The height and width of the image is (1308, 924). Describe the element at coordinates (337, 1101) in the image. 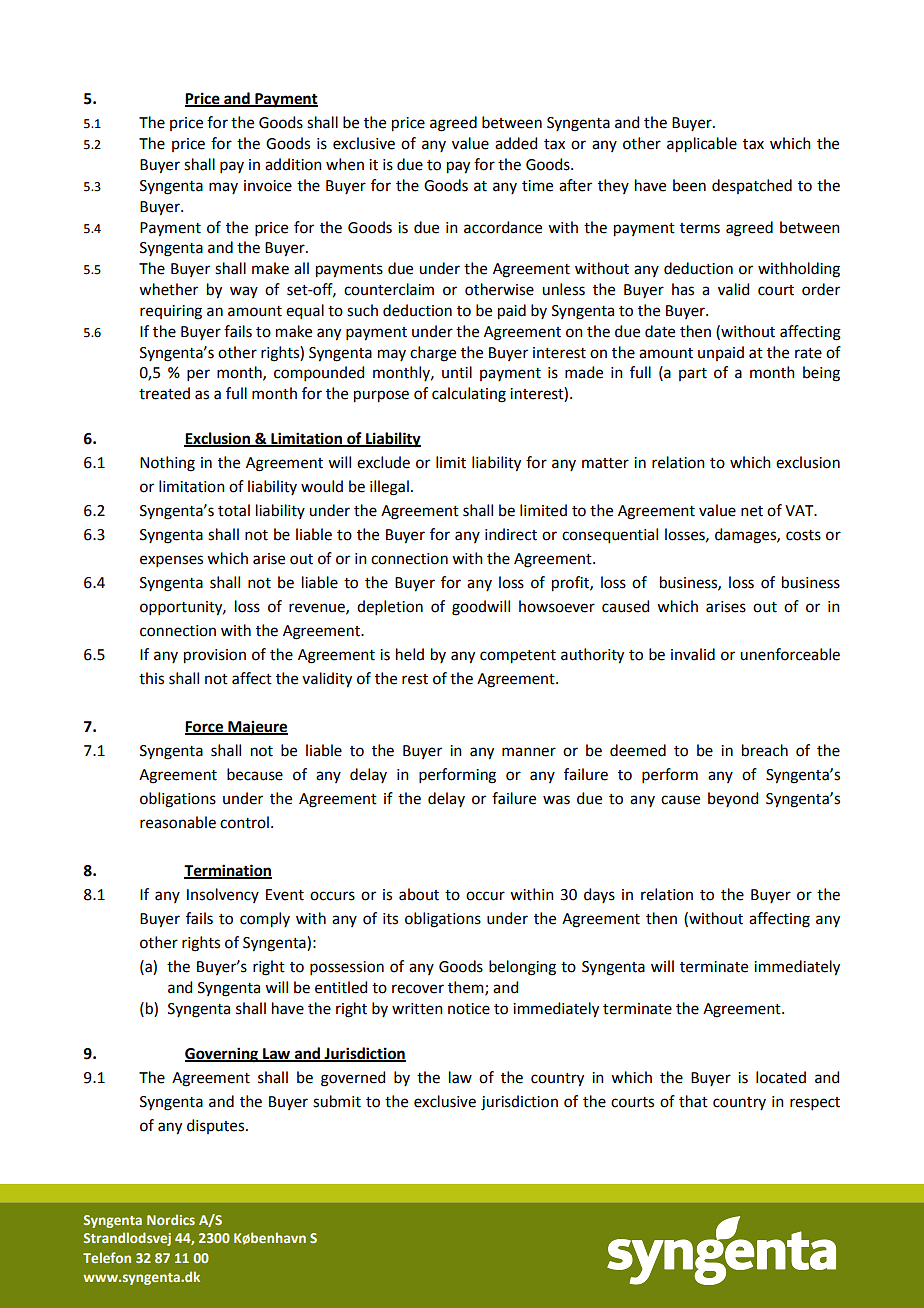

I see `submit` at that location.
